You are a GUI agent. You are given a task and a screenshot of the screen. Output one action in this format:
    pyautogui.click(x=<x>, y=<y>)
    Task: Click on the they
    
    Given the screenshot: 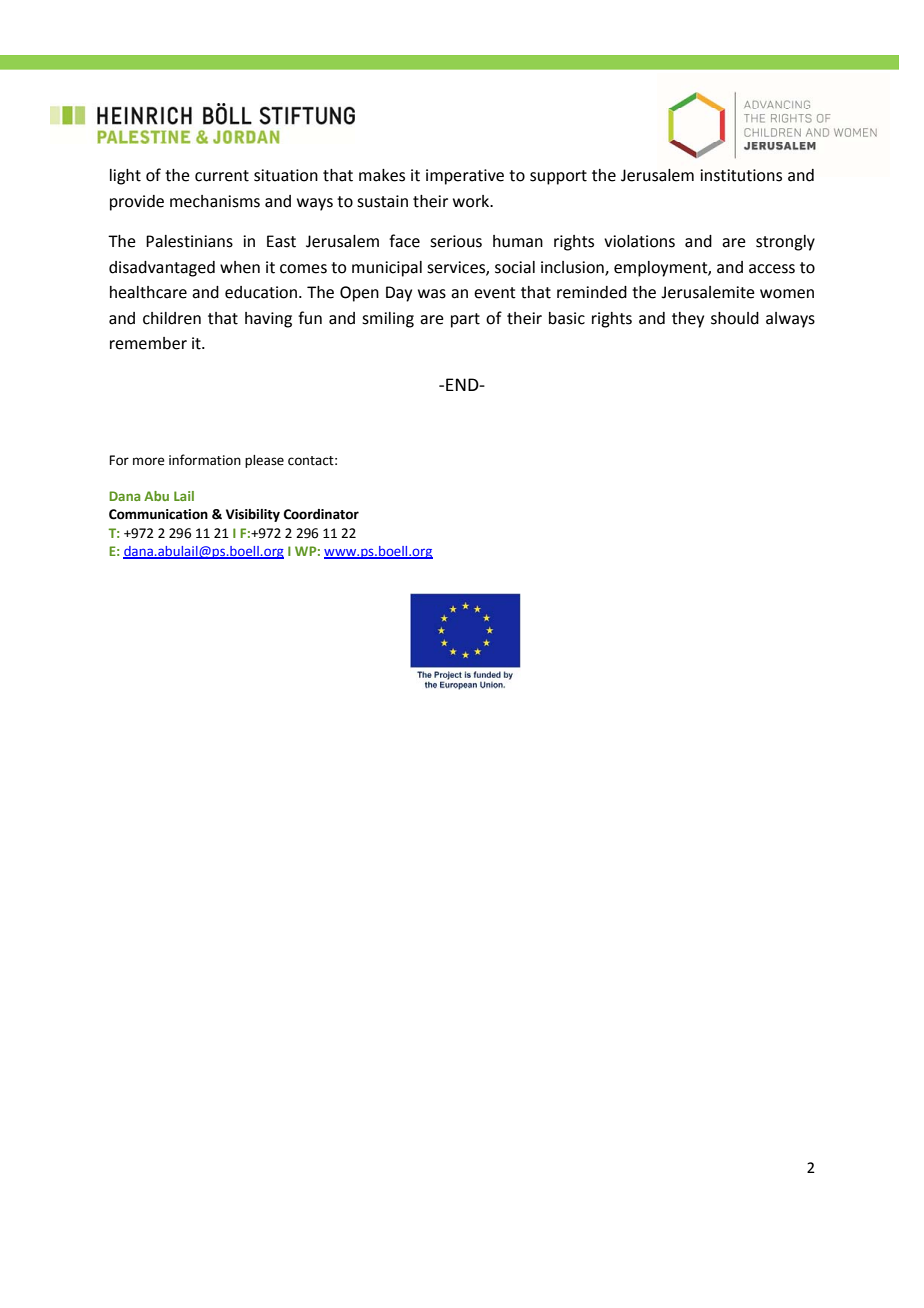 What is the action you would take?
    pyautogui.click(x=688, y=320)
